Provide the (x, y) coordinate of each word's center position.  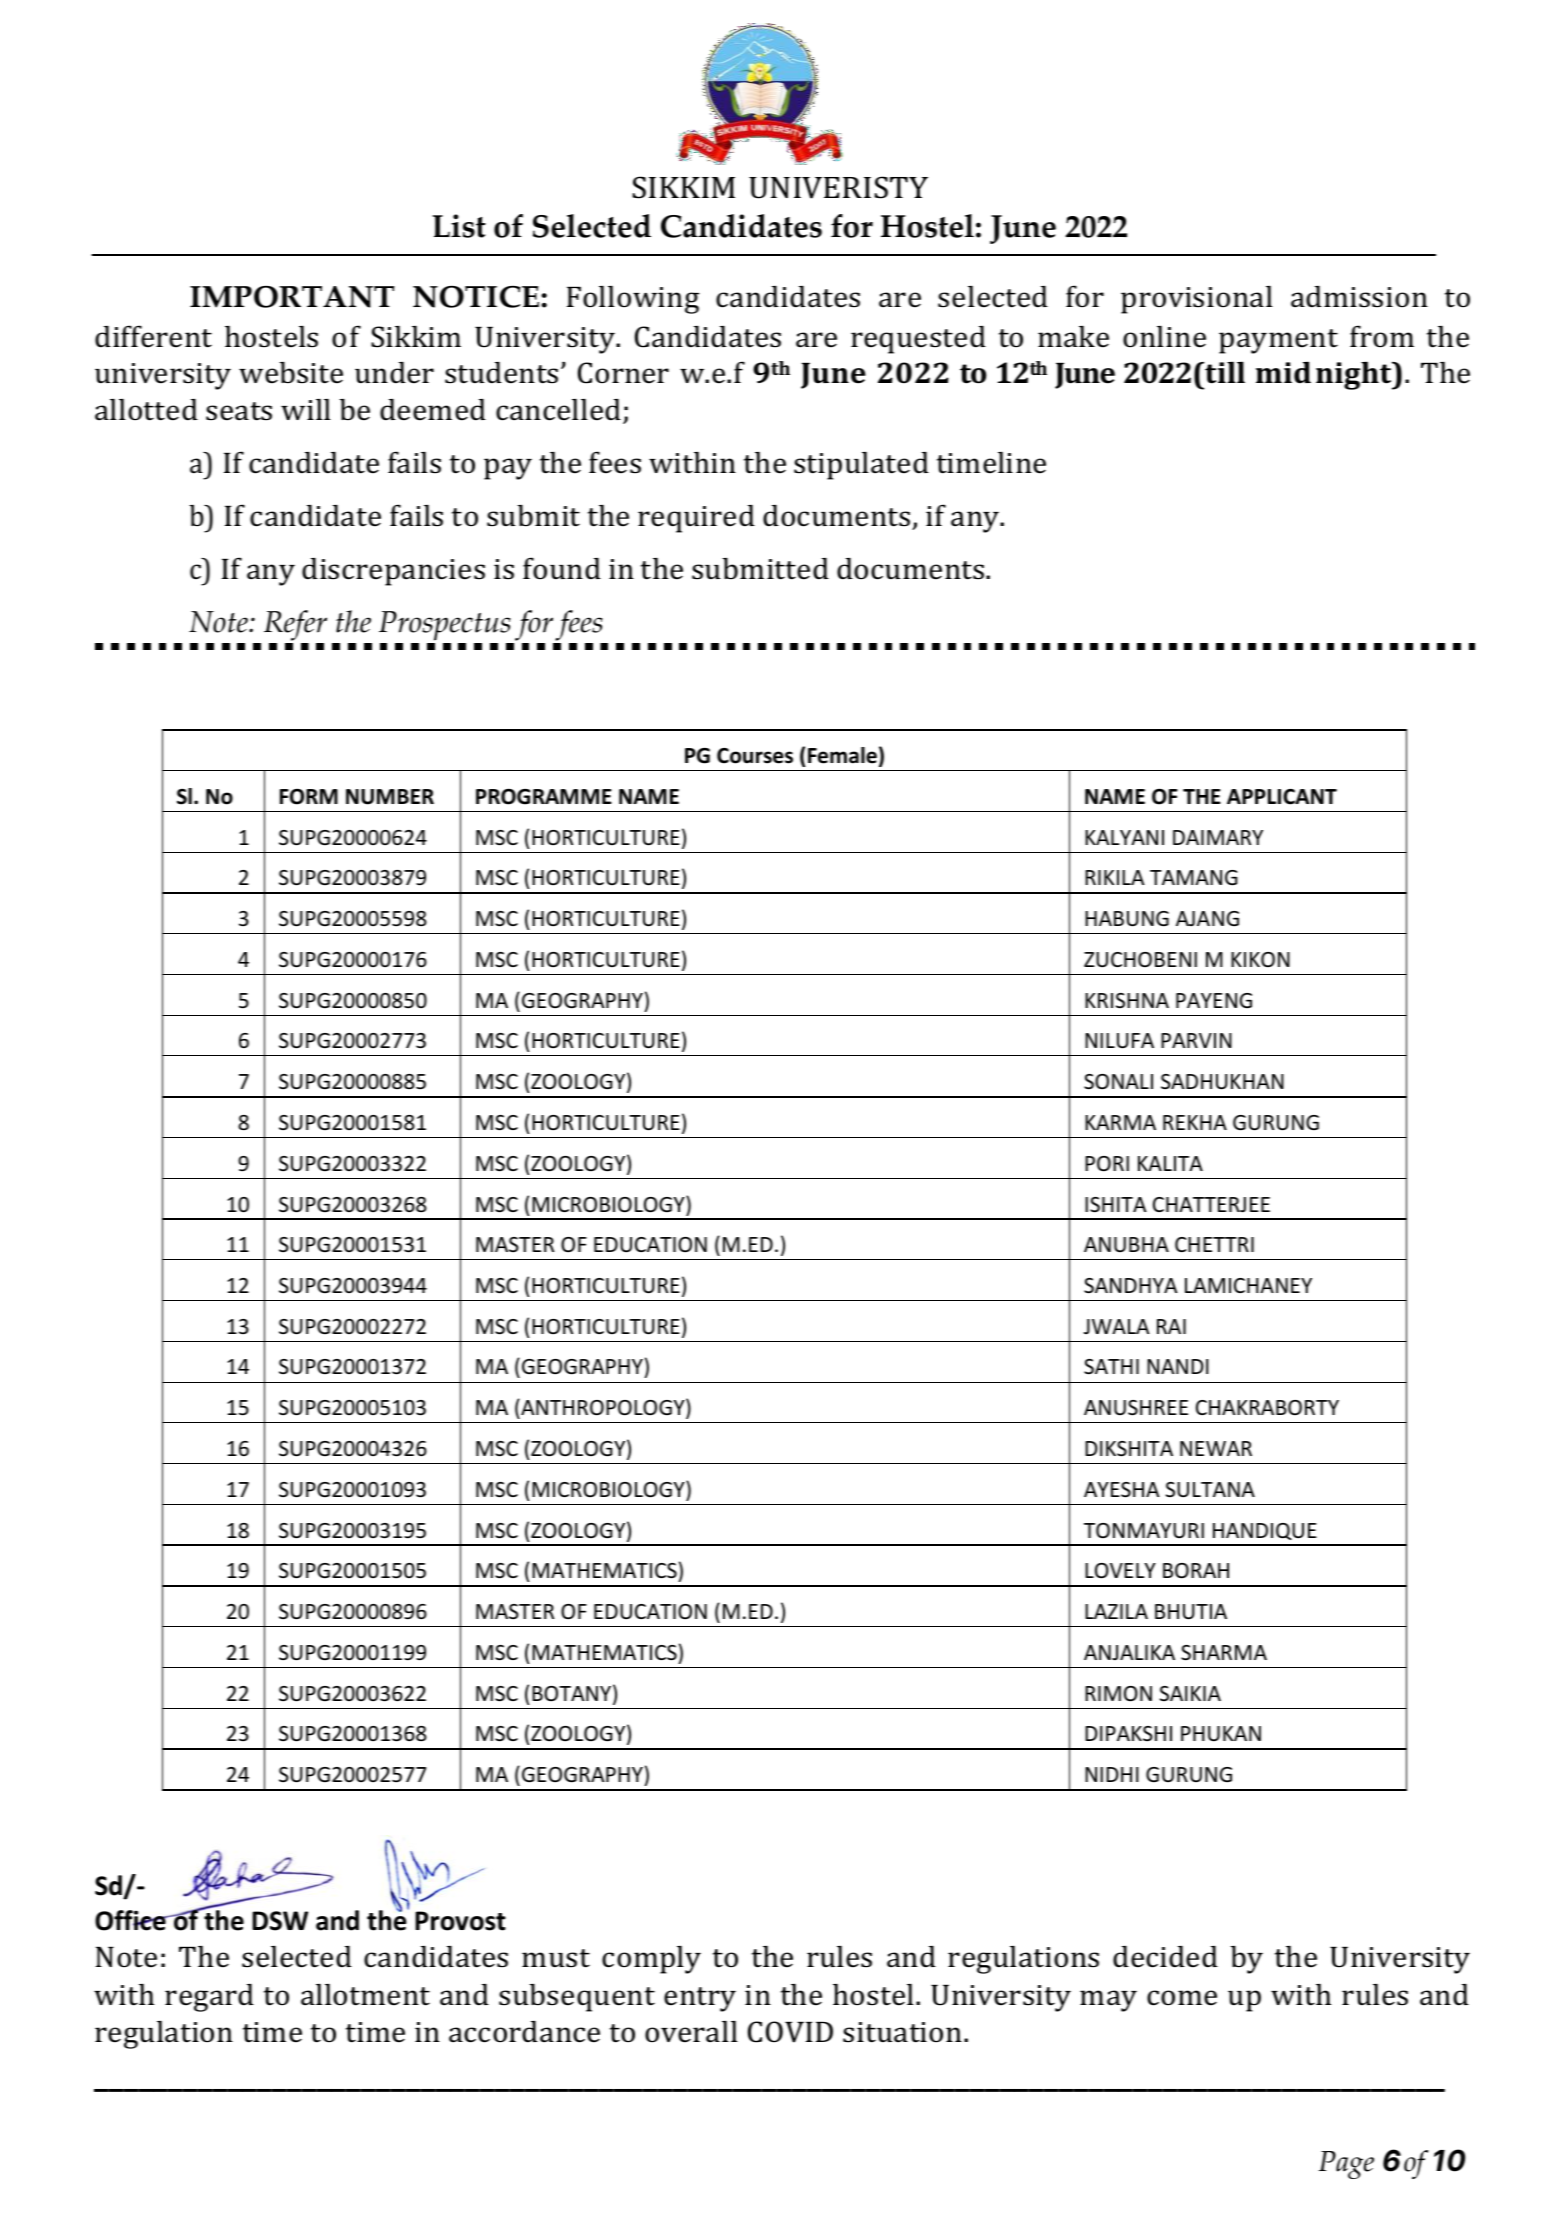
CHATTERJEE (1211, 1205)
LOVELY (1120, 1571)
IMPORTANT (292, 297)
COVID (790, 2032)
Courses (755, 756)
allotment (365, 1995)
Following (633, 300)
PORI (1107, 1164)
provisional (1197, 300)
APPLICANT (1282, 797)
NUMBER (390, 797)
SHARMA (1224, 1653)
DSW (280, 1921)
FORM (309, 797)
